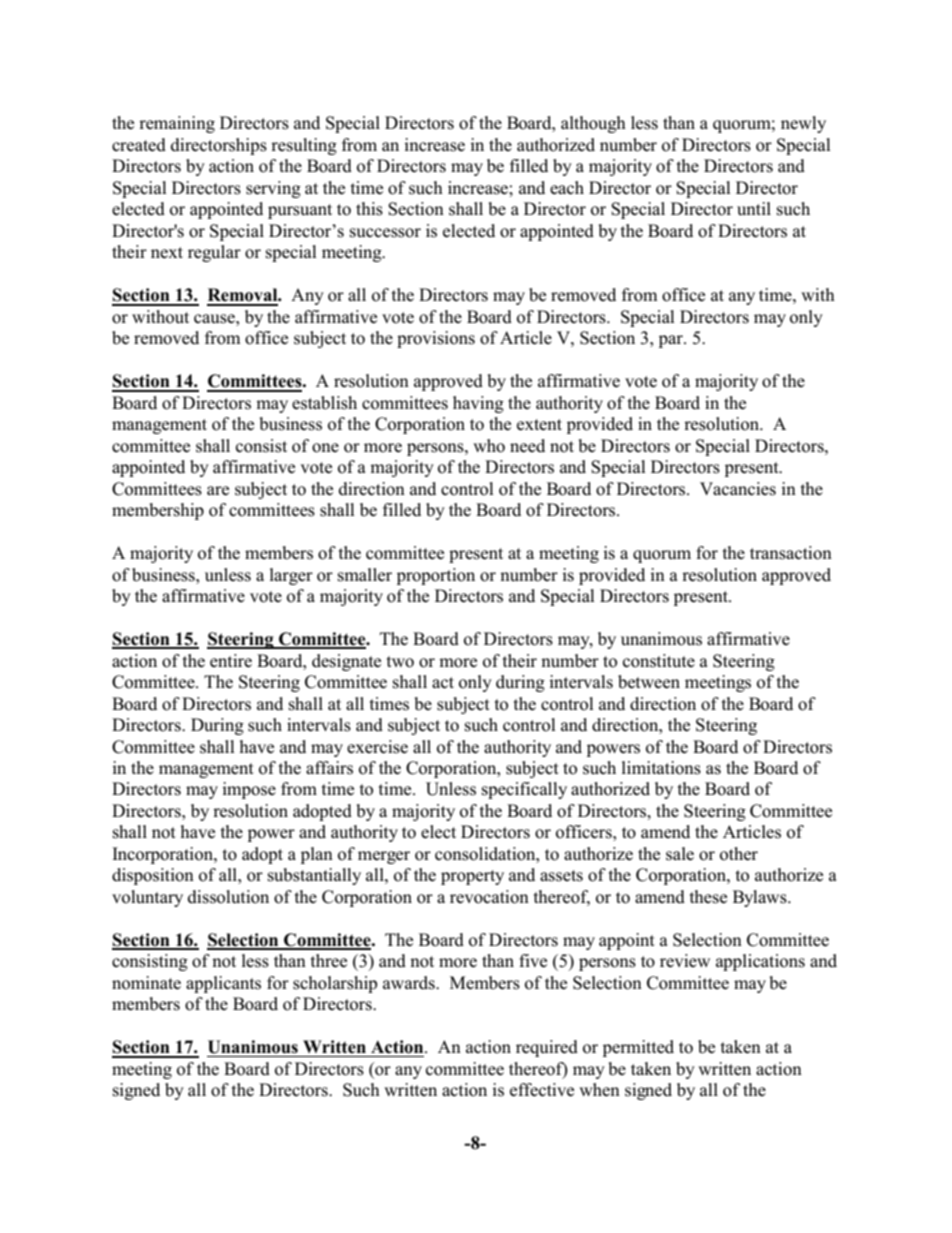  What do you see at coordinates (489, 446) in the page?
I see `who` at bounding box center [489, 446].
